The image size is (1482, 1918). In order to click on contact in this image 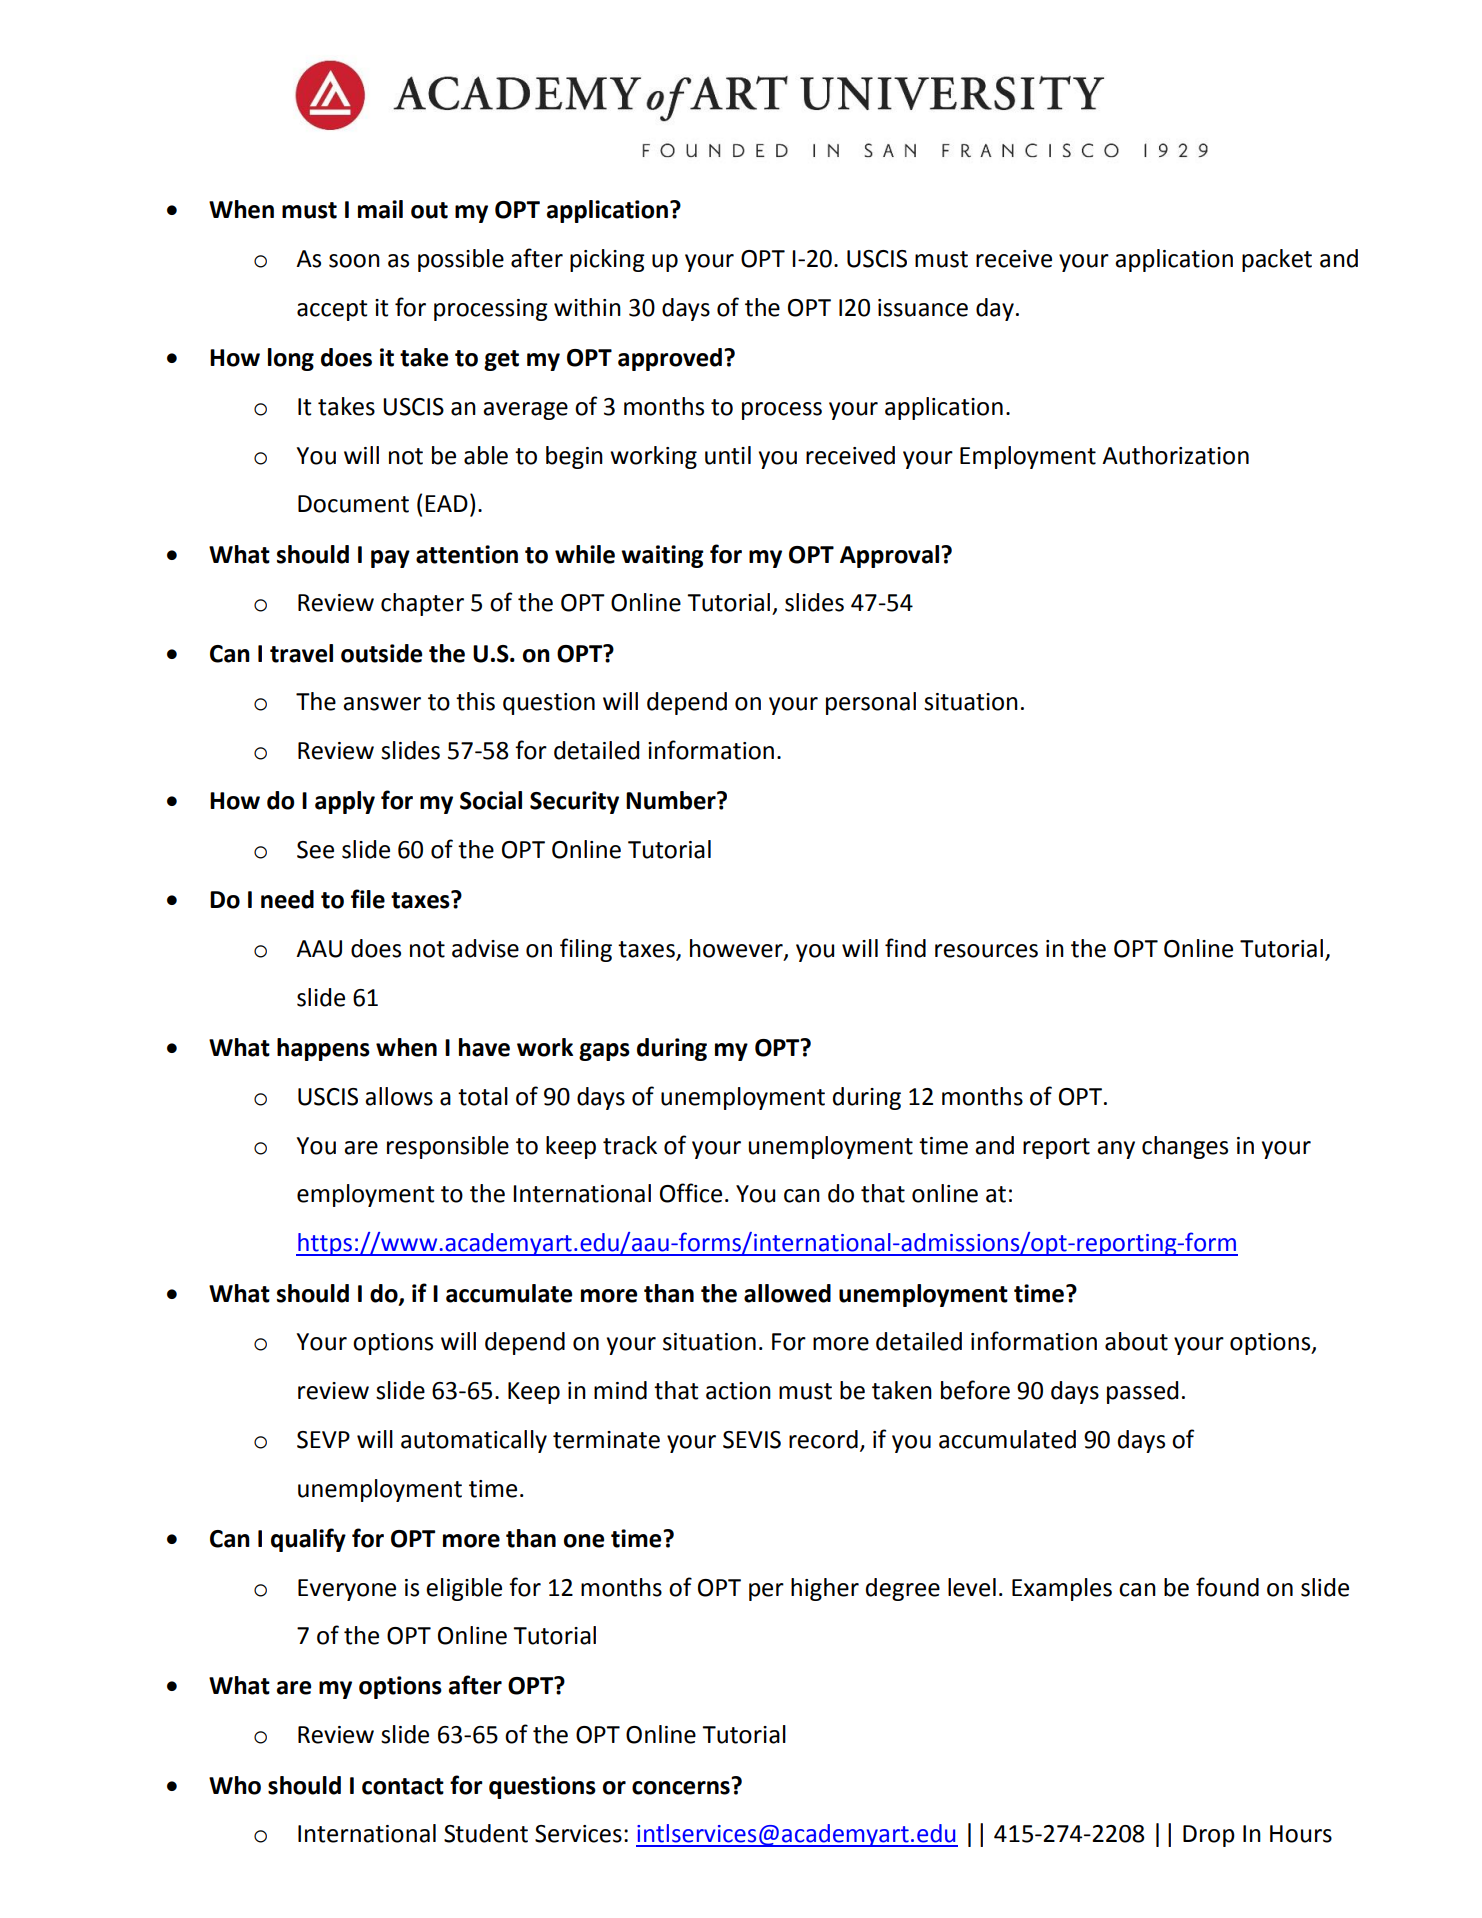, I will do `click(403, 1786)`.
